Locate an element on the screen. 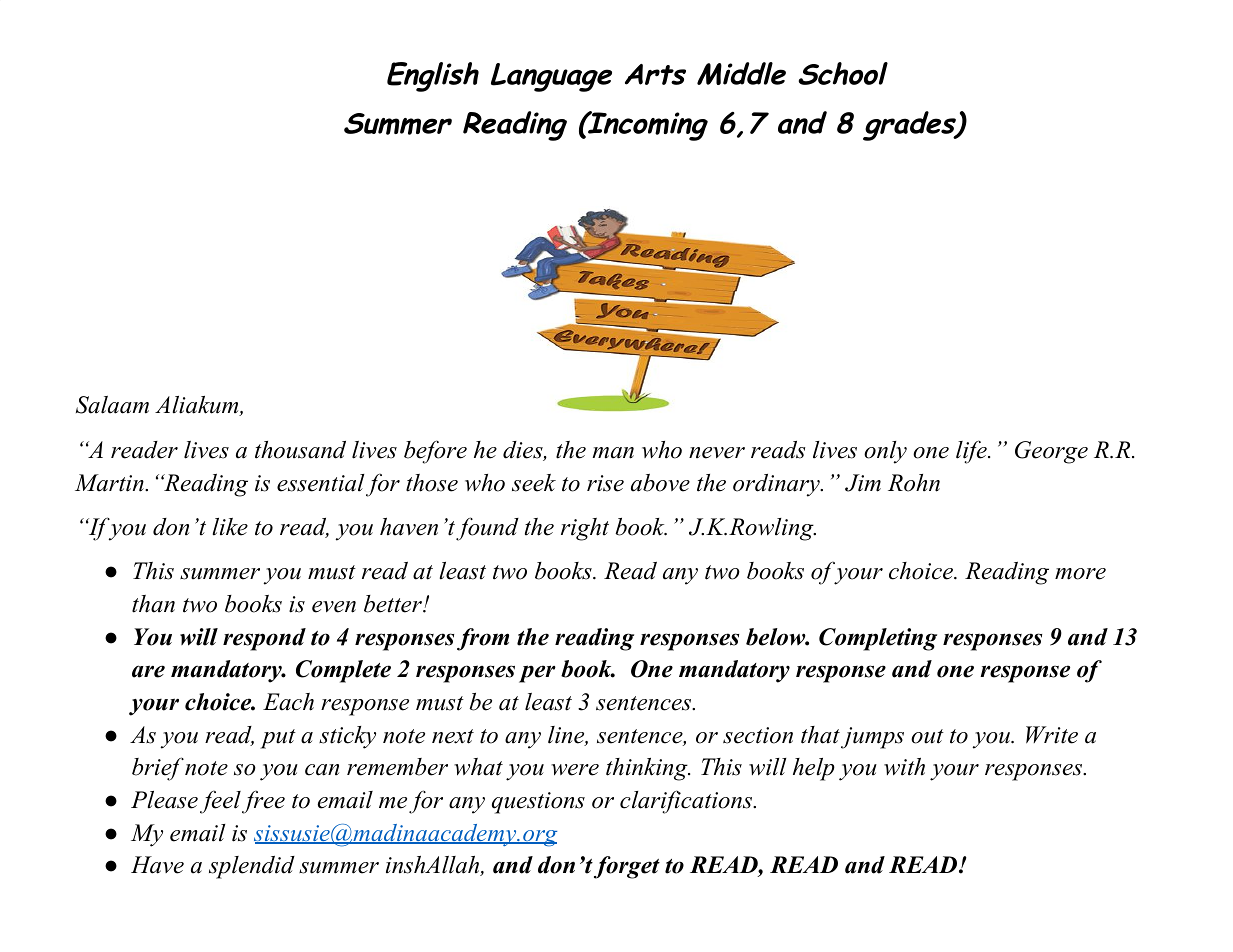  out is located at coordinates (927, 736).
